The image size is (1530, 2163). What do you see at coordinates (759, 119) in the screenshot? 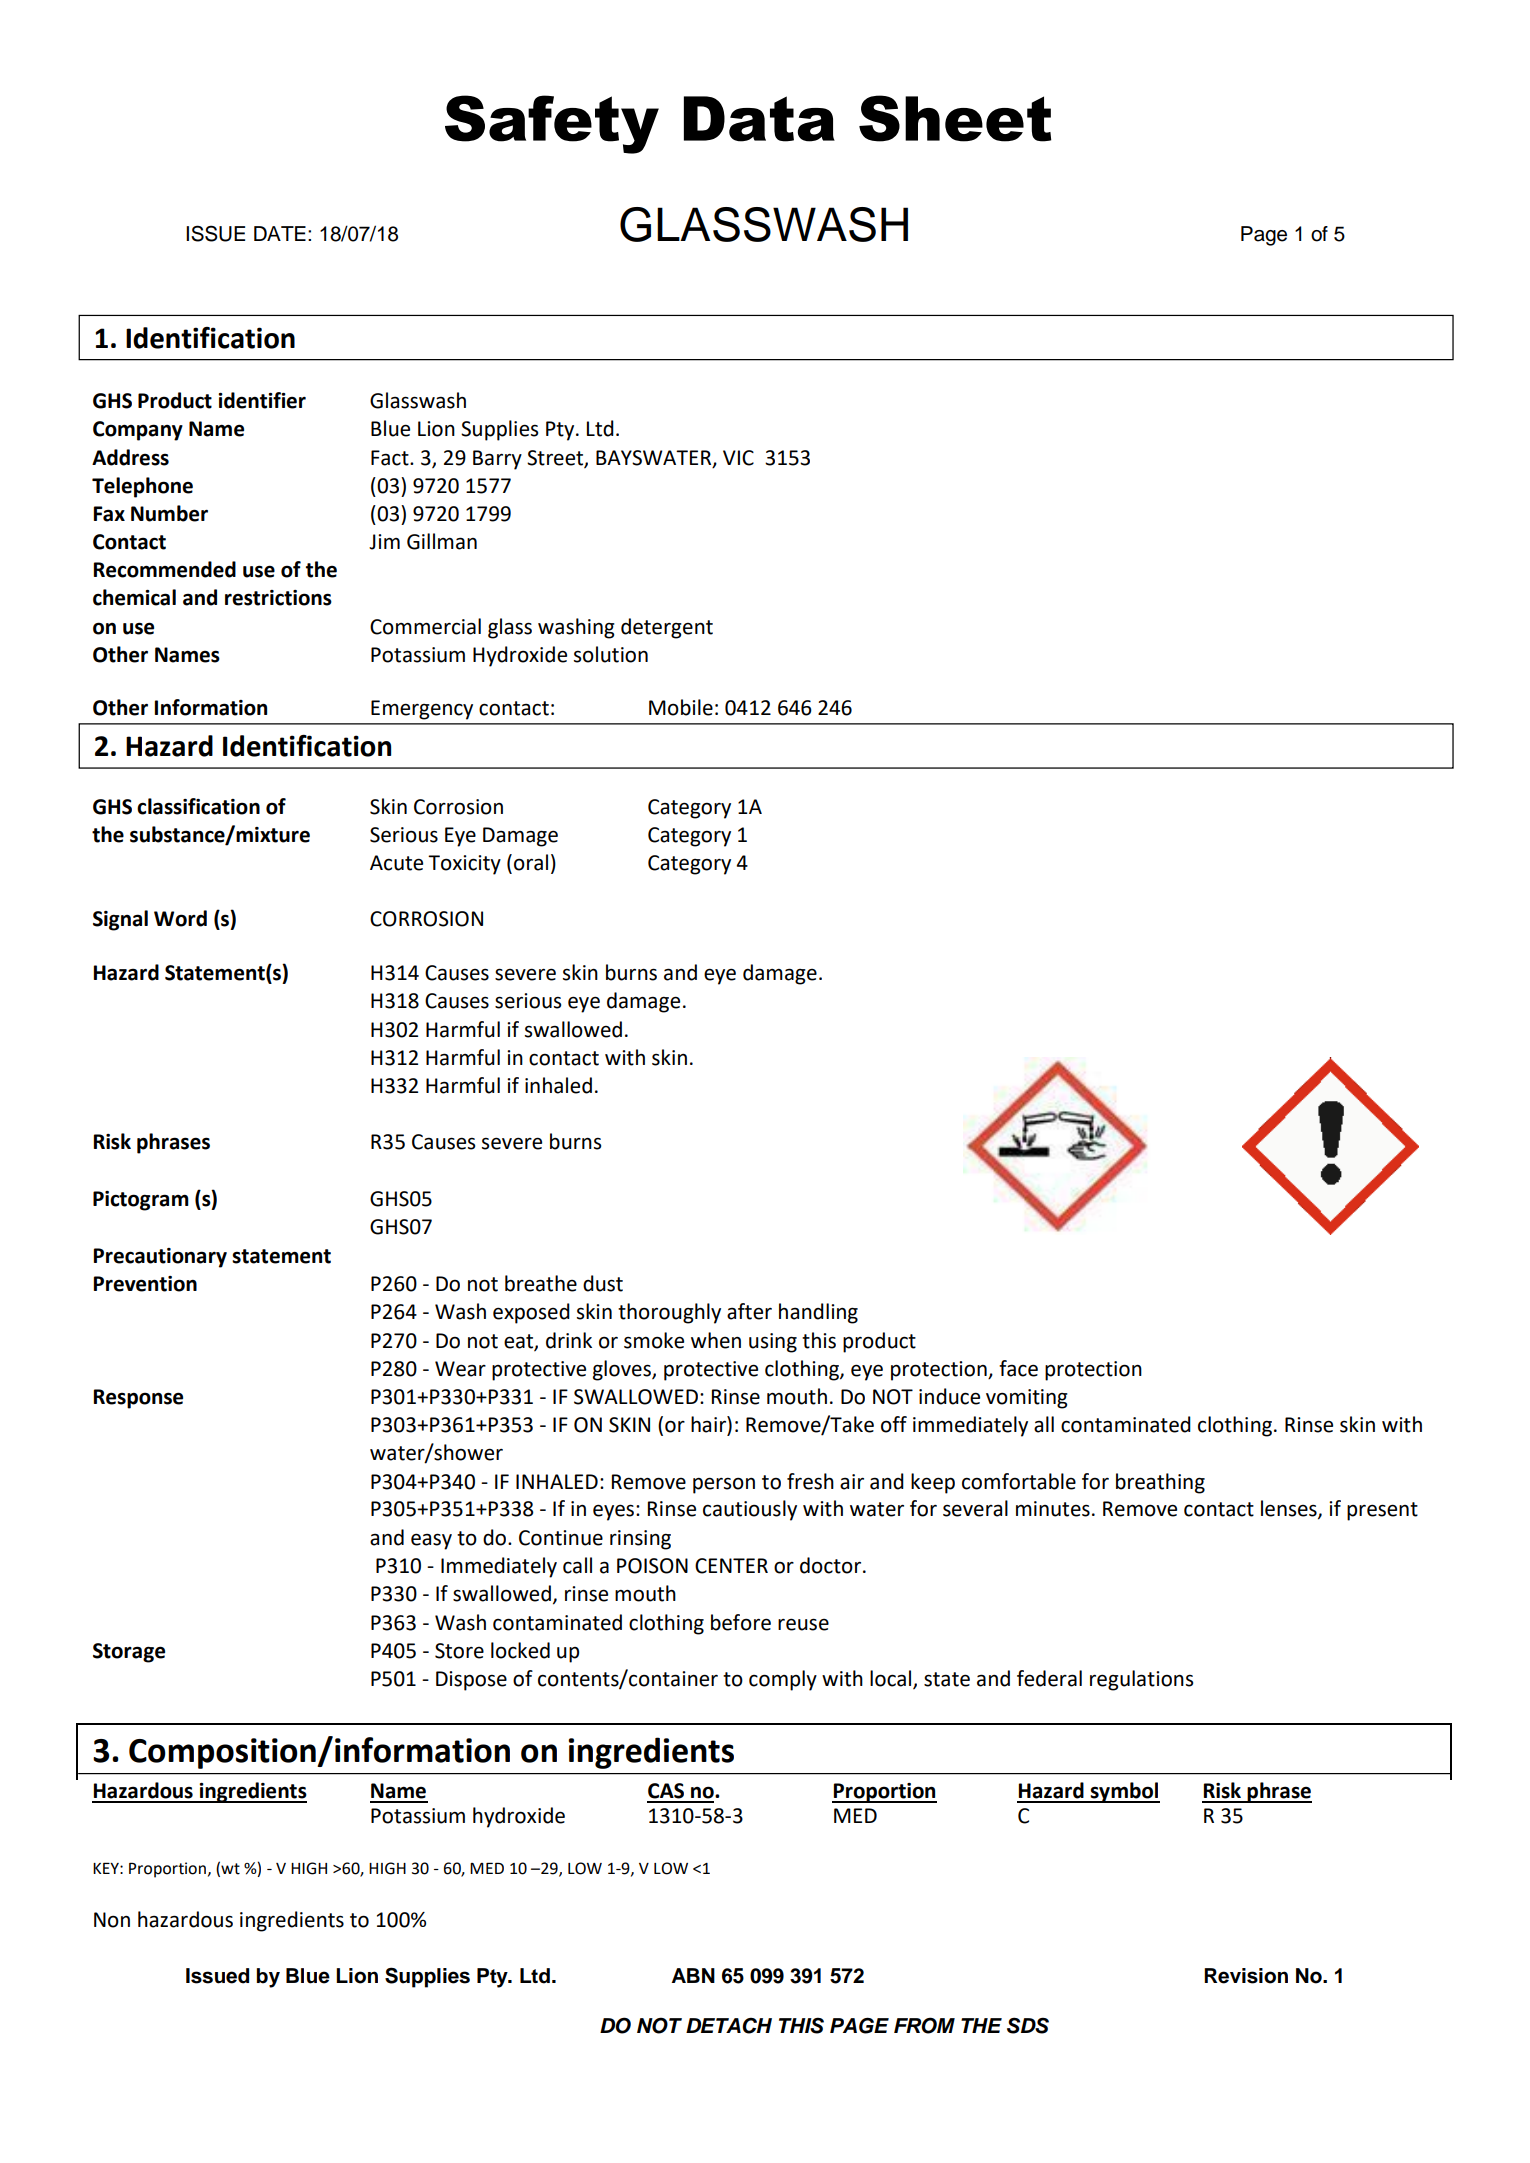
I see `Data` at bounding box center [759, 119].
